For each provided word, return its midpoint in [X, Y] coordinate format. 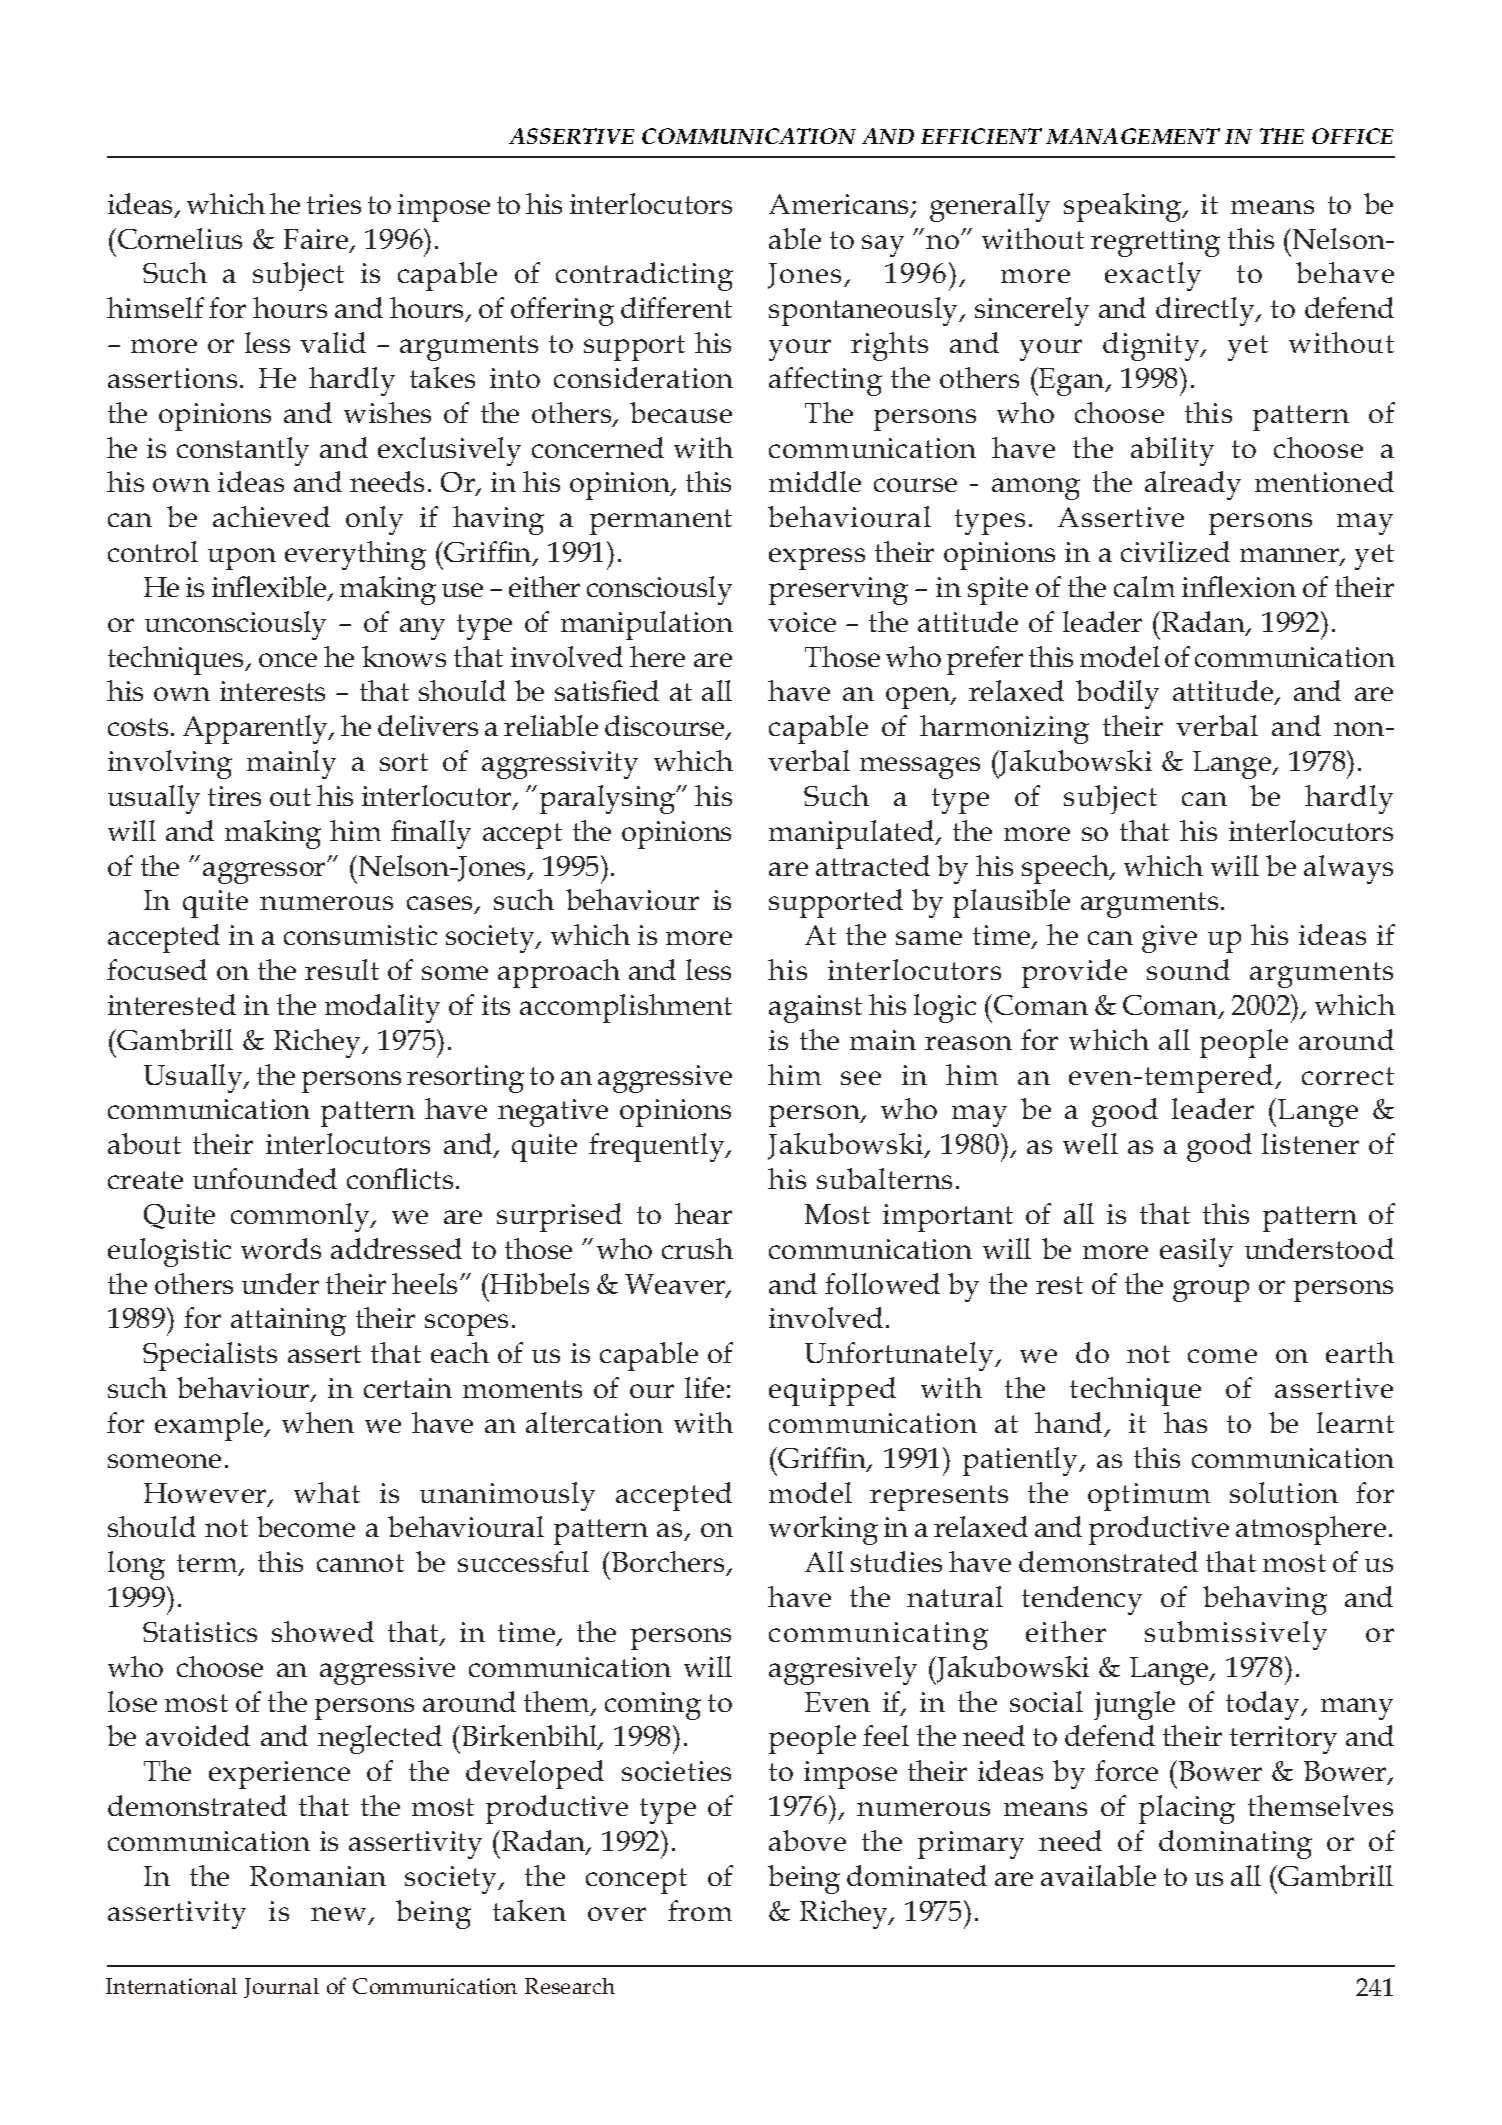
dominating [1235, 1844]
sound [1188, 969]
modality [382, 1008]
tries [334, 204]
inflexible [270, 588]
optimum [1149, 1497]
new [340, 1915]
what [327, 1492]
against [815, 1009]
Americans [840, 205]
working [823, 1530]
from [700, 1910]
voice [802, 622]
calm [1144, 586]
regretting [1155, 243]
